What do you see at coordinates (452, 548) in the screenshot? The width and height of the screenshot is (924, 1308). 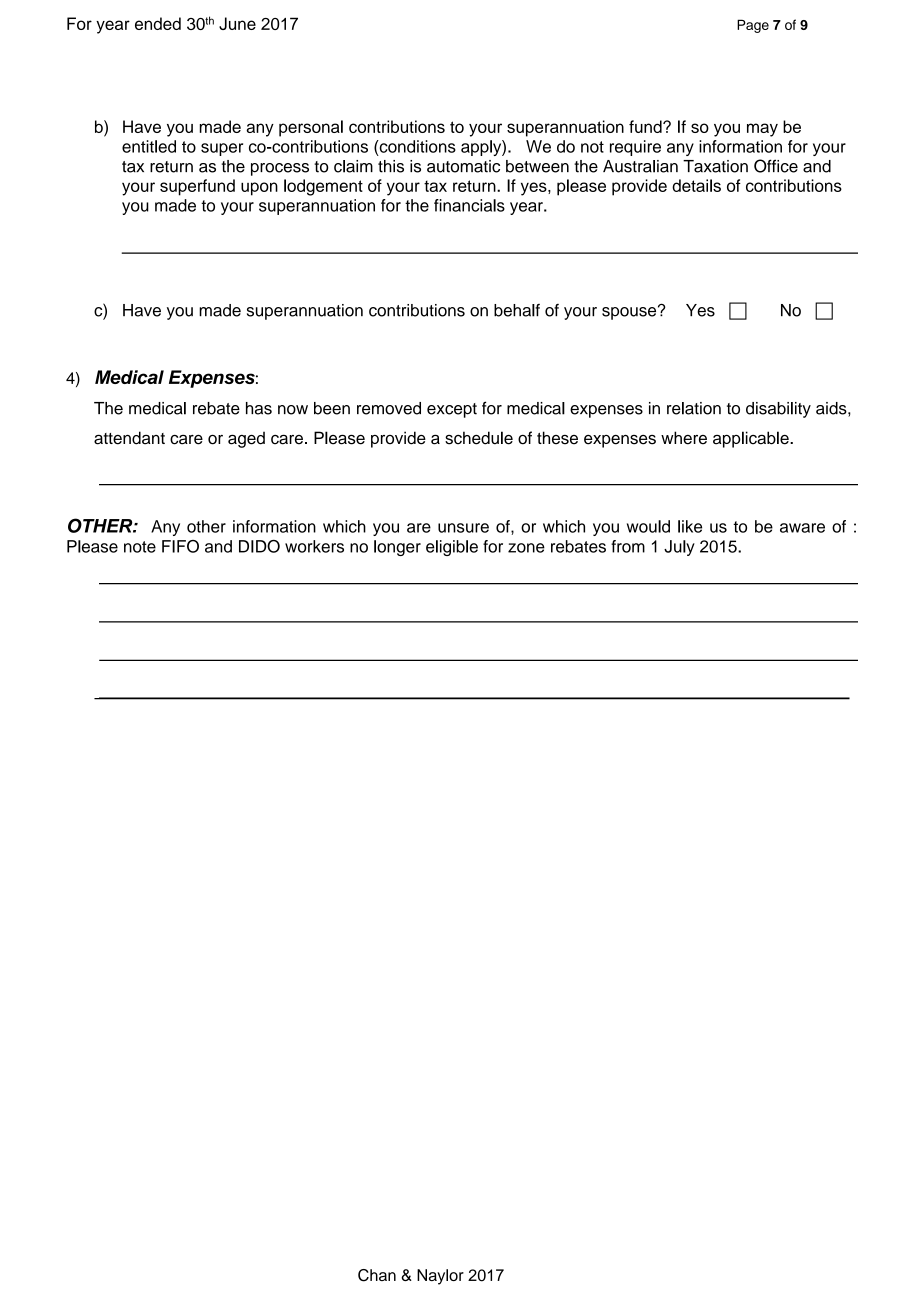 I see `eligible` at bounding box center [452, 548].
